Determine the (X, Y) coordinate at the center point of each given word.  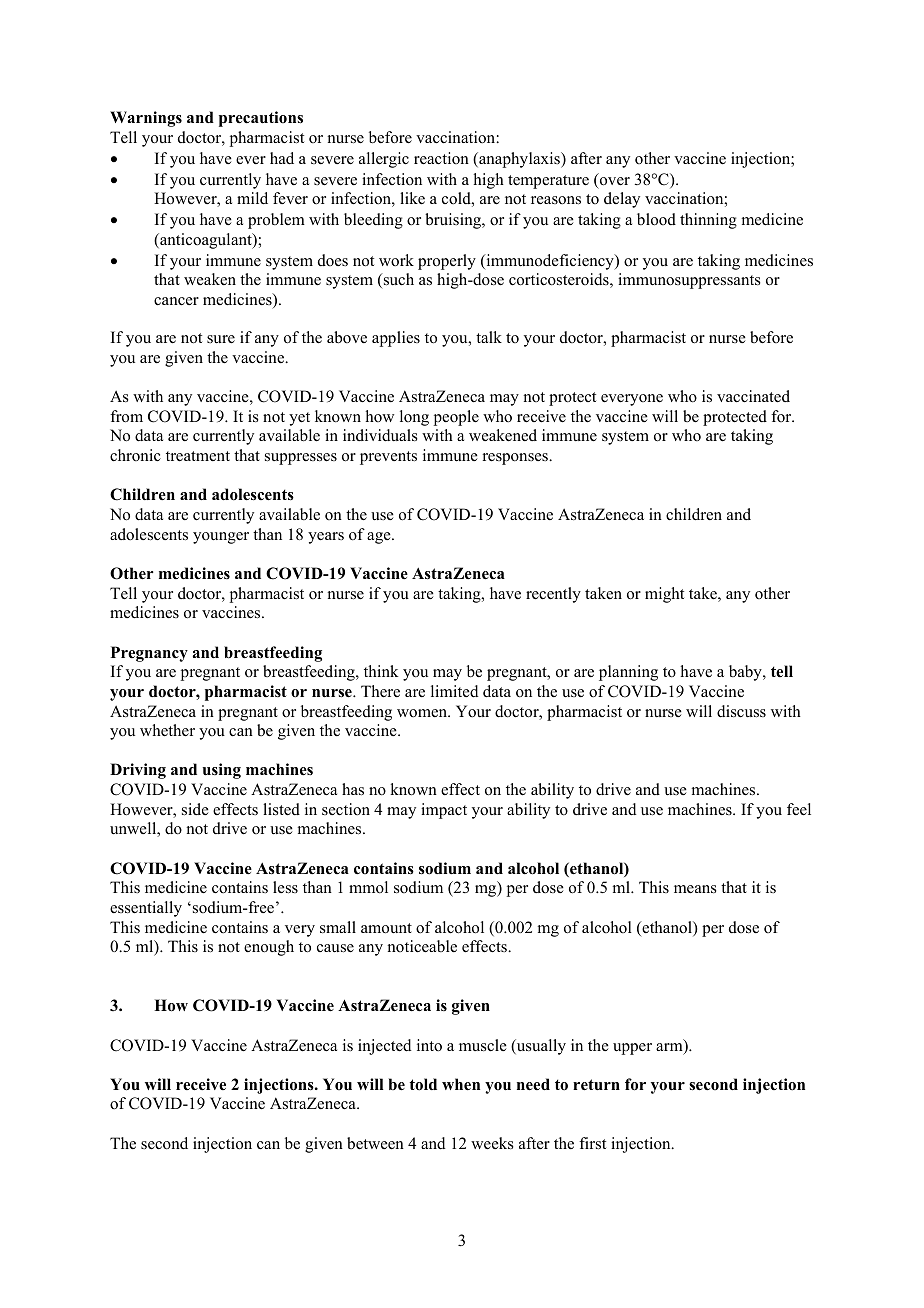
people (456, 418)
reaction (441, 158)
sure (221, 339)
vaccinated (753, 396)
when (461, 1084)
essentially (146, 909)
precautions (261, 119)
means (695, 889)
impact (444, 811)
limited (455, 691)
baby (746, 673)
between (375, 1143)
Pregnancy (149, 654)
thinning (708, 221)
